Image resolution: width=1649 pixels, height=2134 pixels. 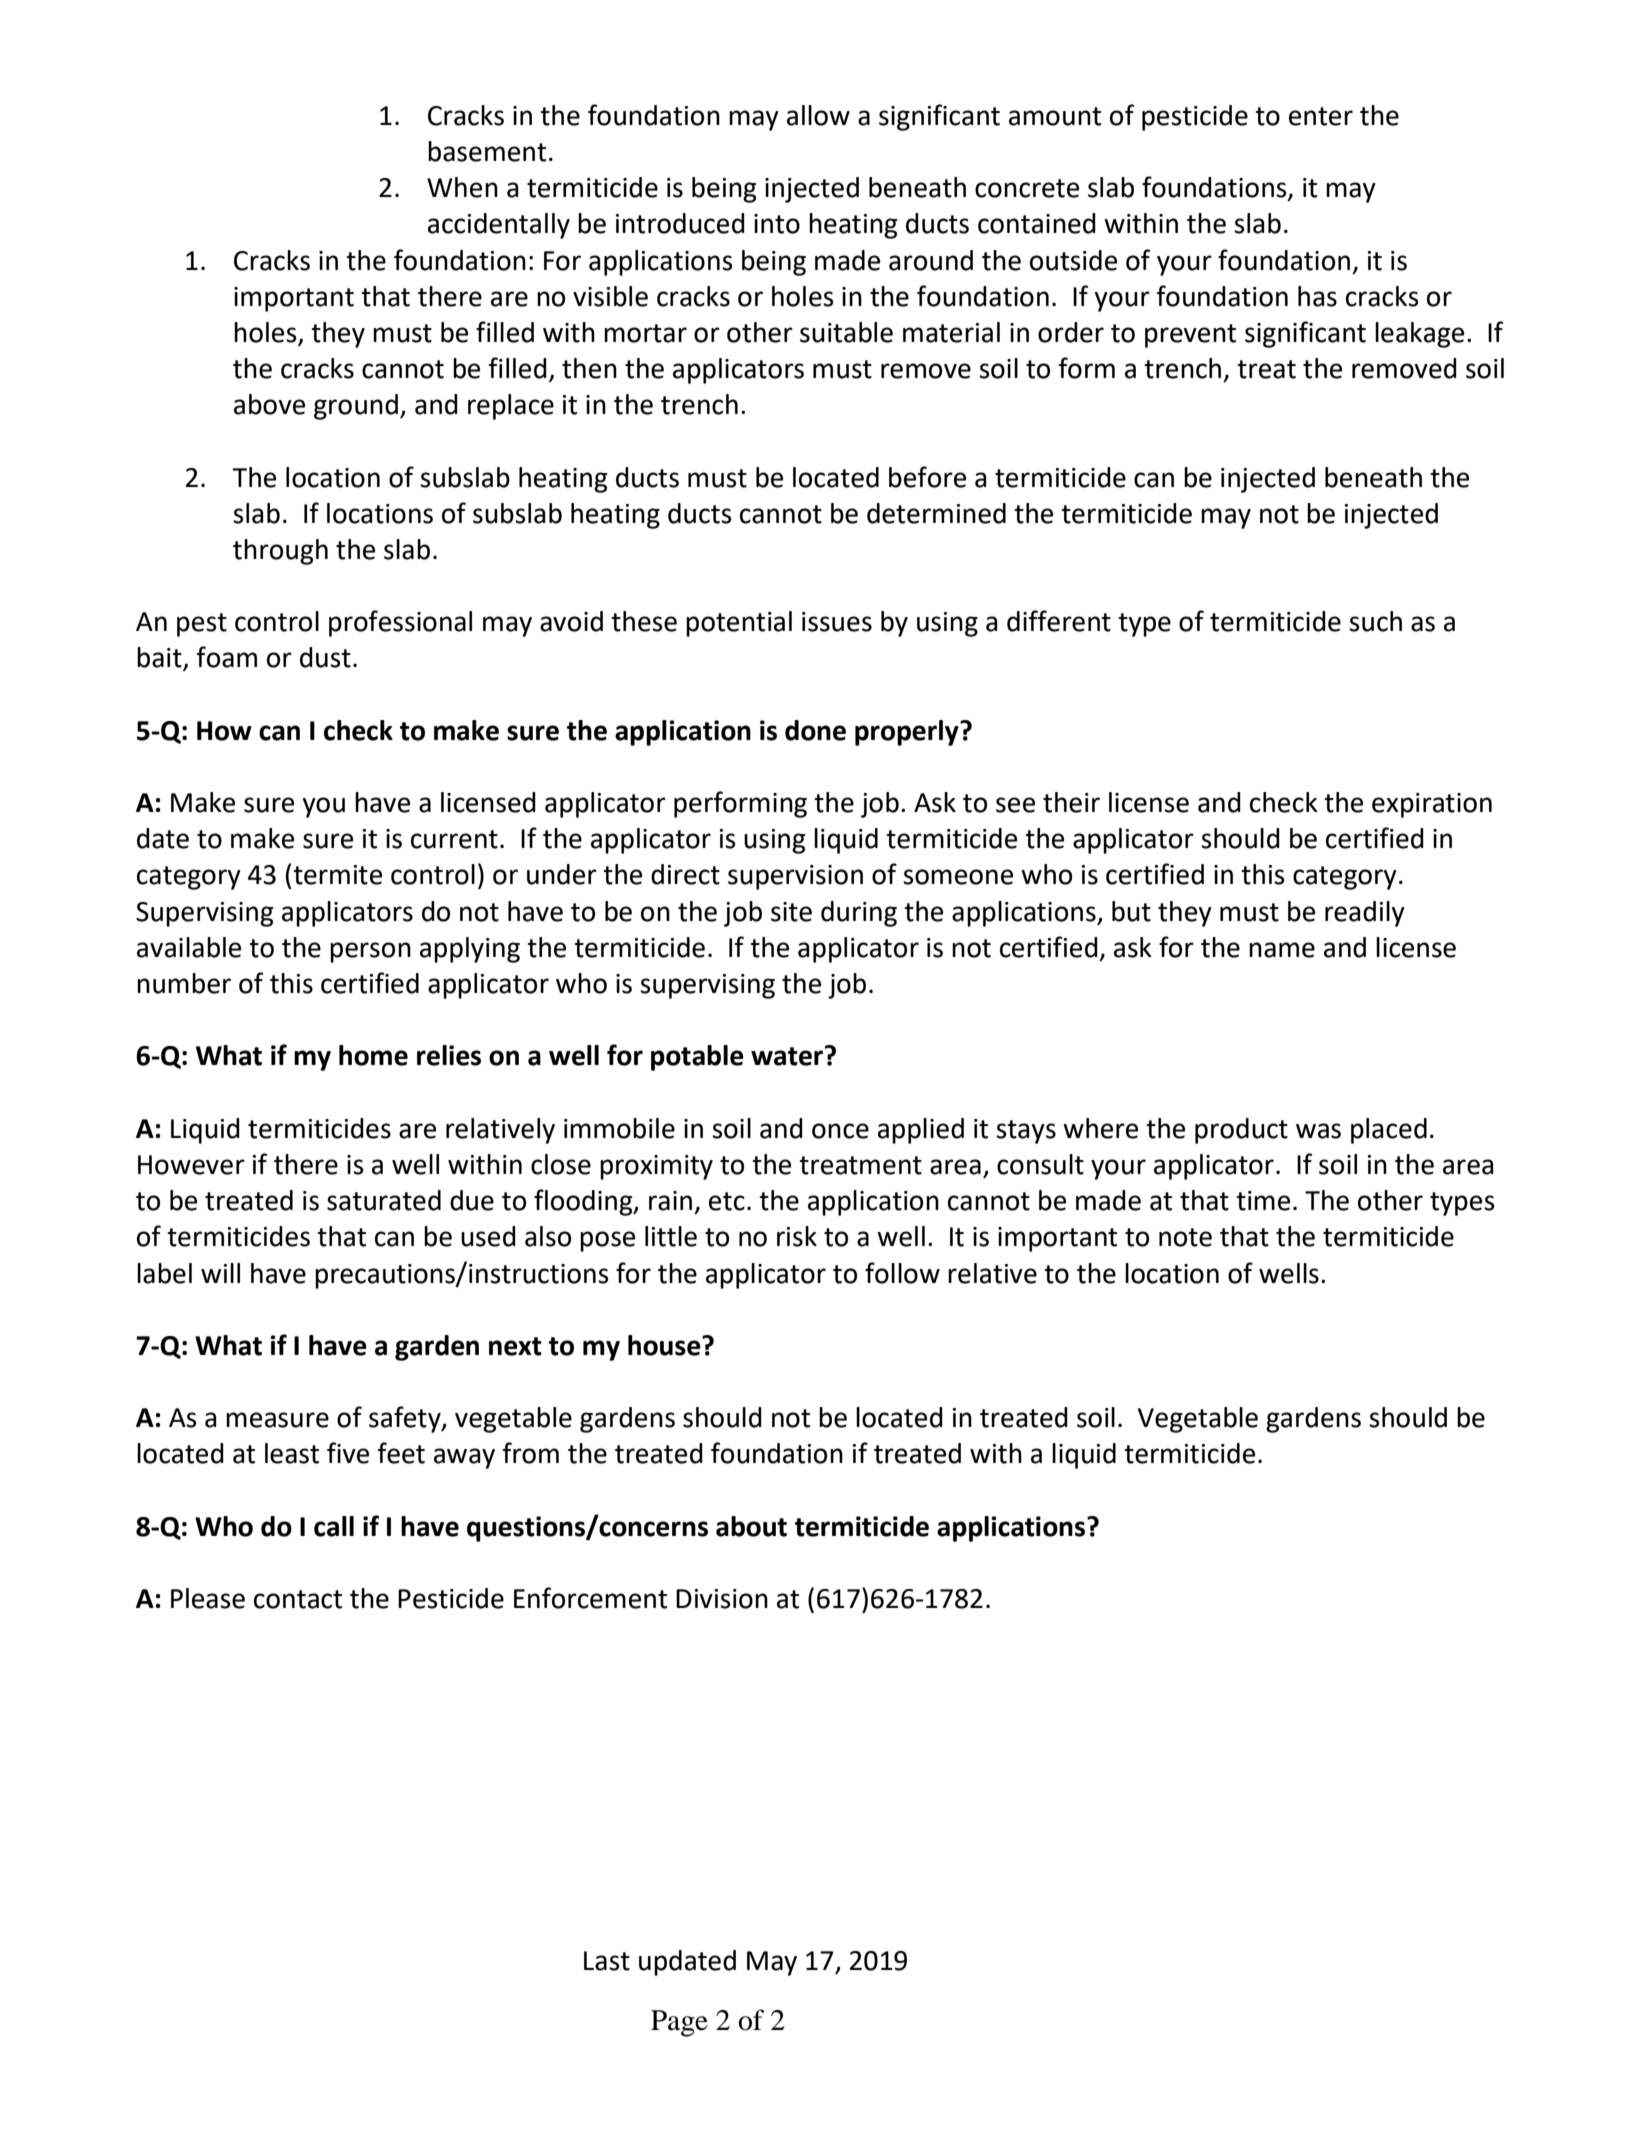 I want to click on enter, so click(x=1321, y=116).
